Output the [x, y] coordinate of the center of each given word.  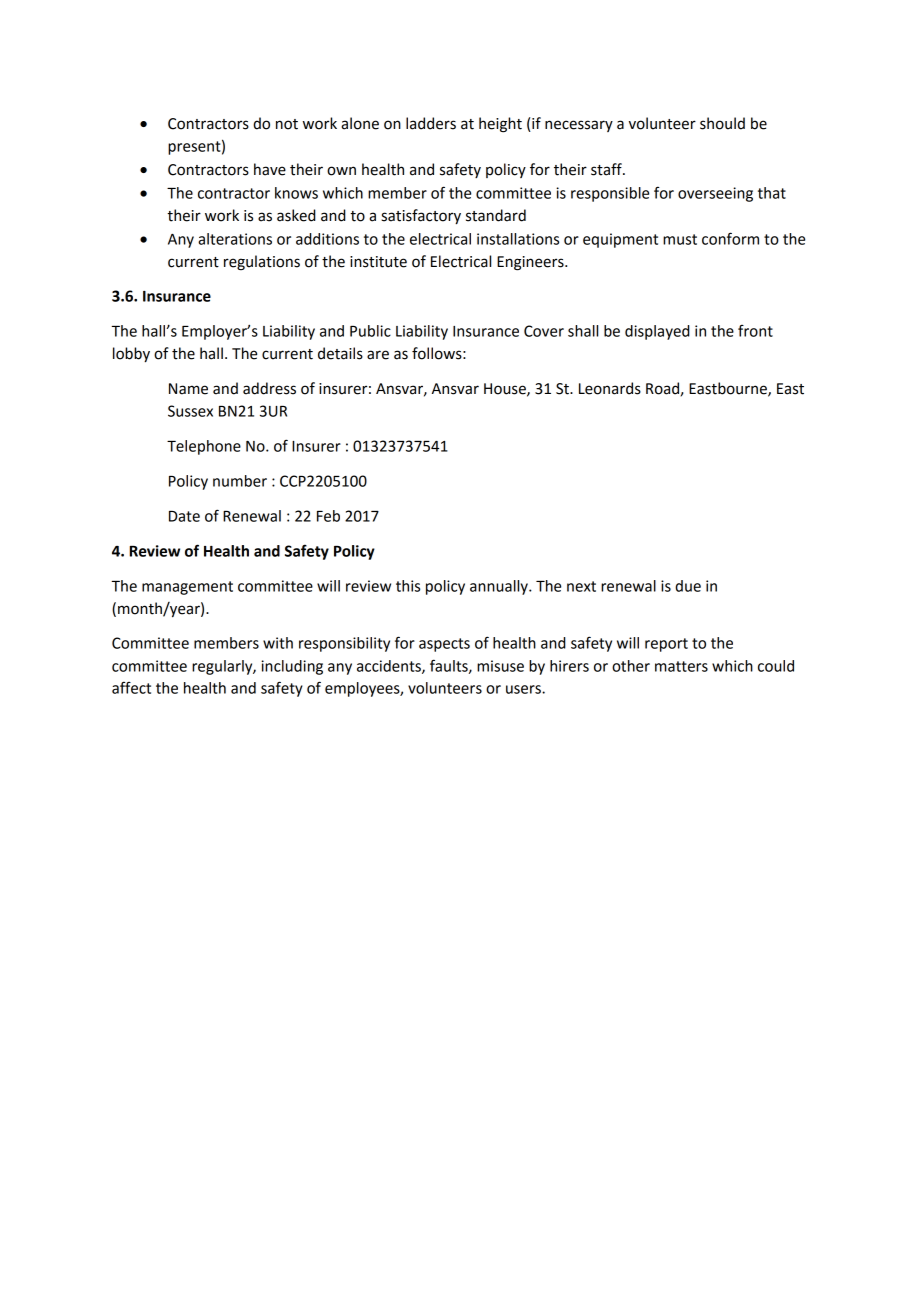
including [292, 667]
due [688, 586]
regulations [262, 263]
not [287, 124]
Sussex [190, 411]
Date [184, 516]
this [408, 586]
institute [378, 262]
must [680, 239]
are [378, 355]
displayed [657, 332]
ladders [431, 123]
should [722, 123]
